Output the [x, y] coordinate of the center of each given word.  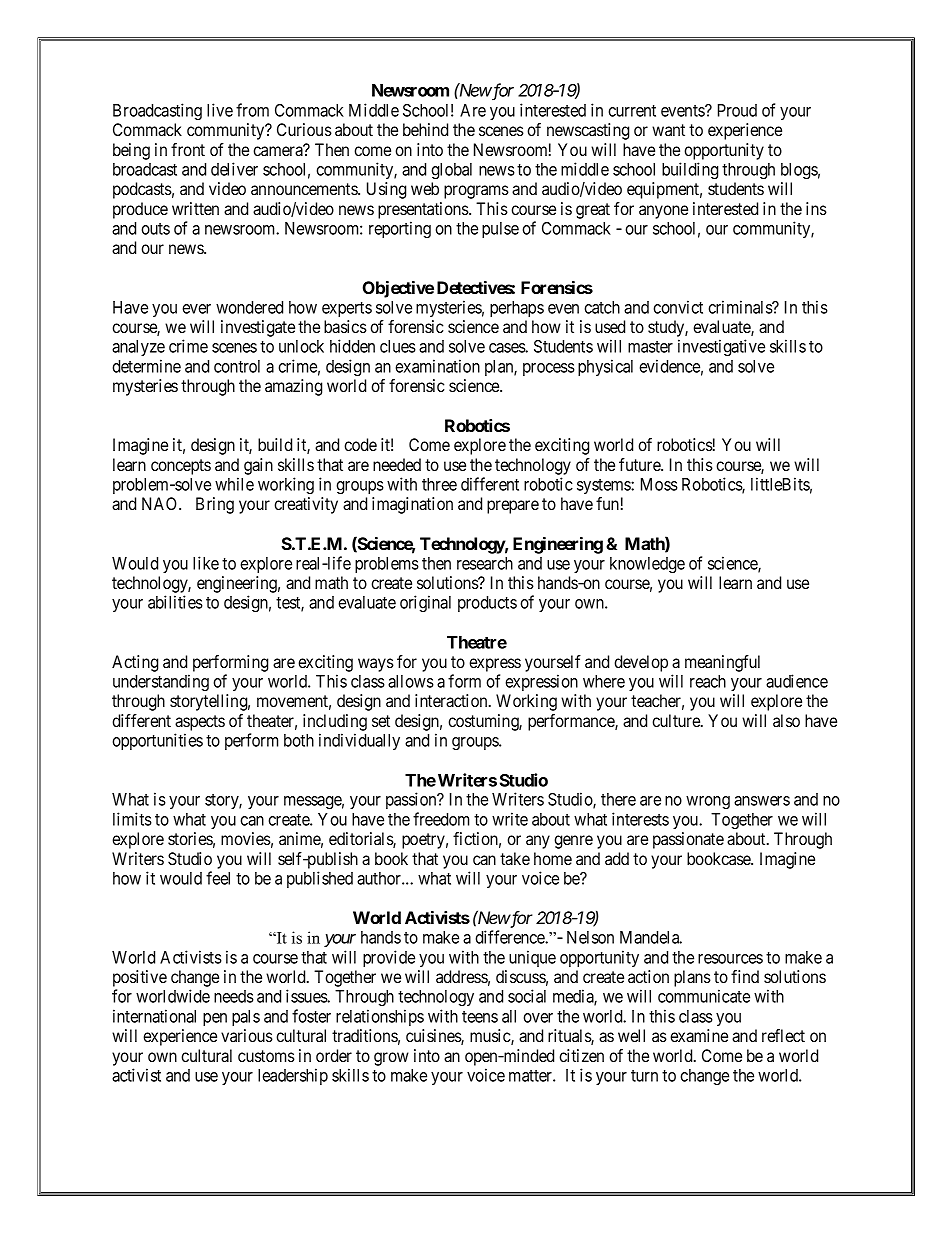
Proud [737, 110]
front [188, 149]
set [381, 721]
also [786, 720]
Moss [659, 484]
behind [425, 129]
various [247, 1035]
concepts [181, 467]
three [439, 484]
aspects [200, 723]
